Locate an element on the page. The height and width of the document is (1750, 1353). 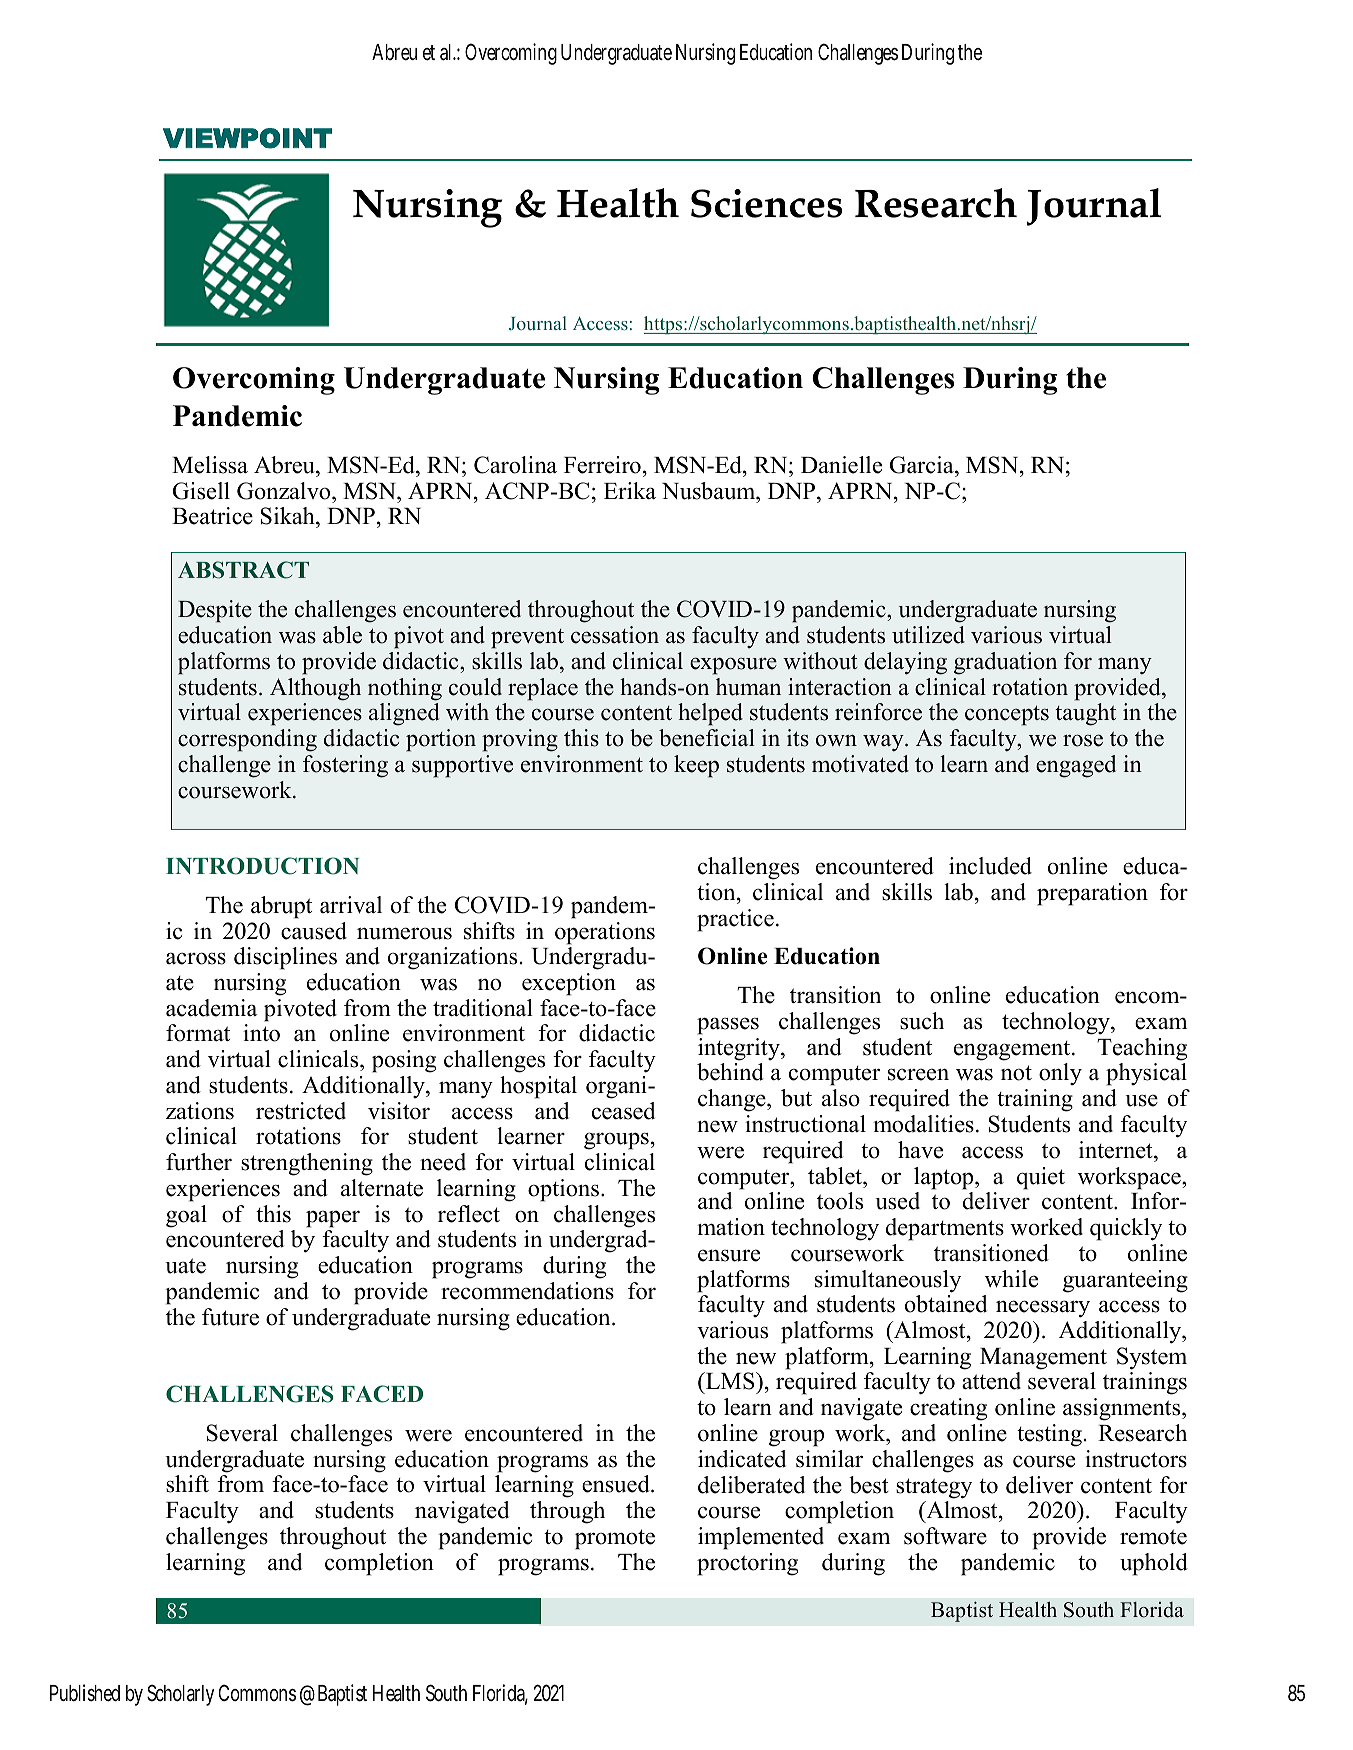
quiet is located at coordinates (1041, 1178).
